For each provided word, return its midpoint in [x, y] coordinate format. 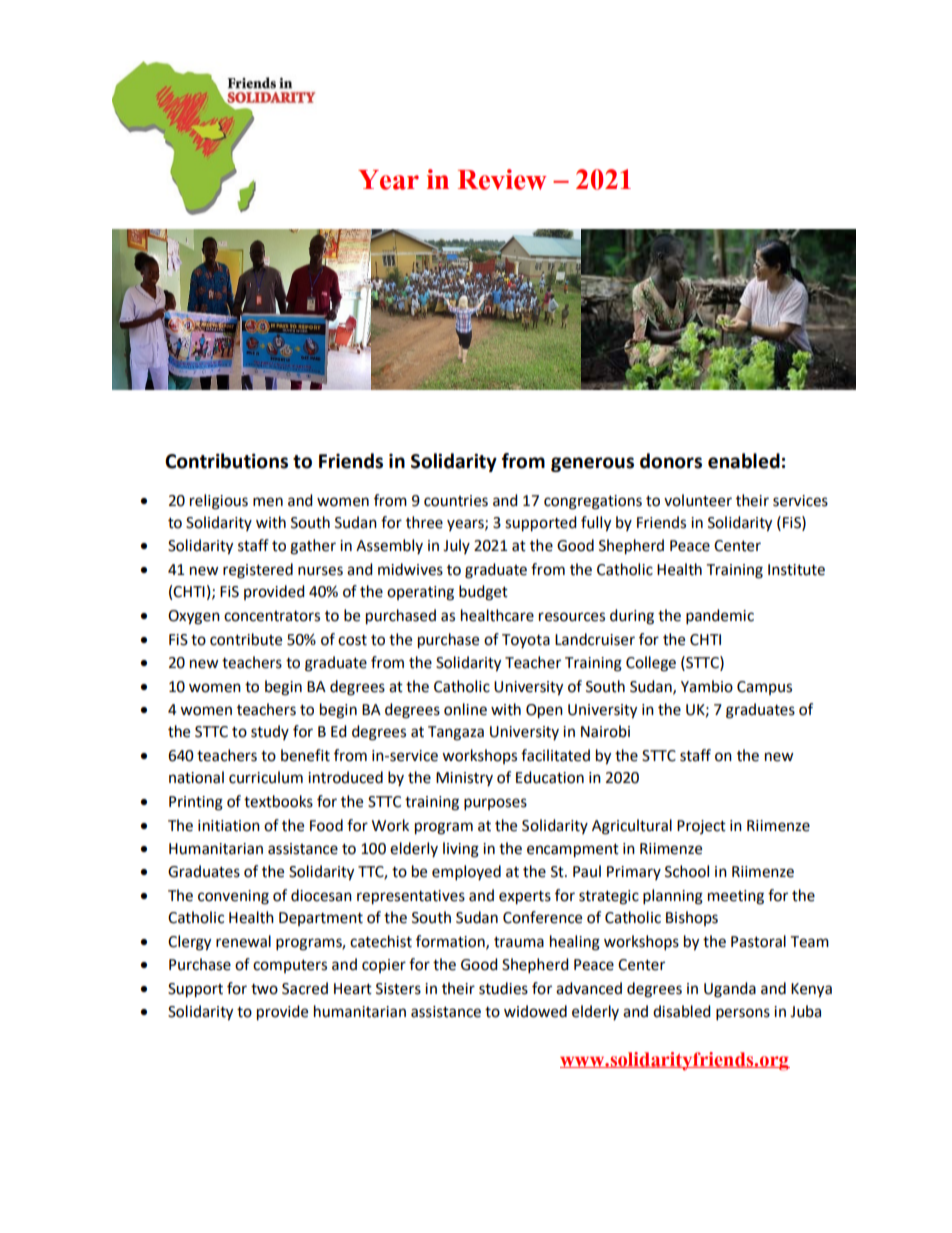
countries [456, 501]
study [270, 732]
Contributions [226, 461]
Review [502, 179]
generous [592, 464]
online [465, 709]
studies [503, 988]
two [264, 989]
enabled [744, 461]
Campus [764, 688]
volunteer [698, 500]
